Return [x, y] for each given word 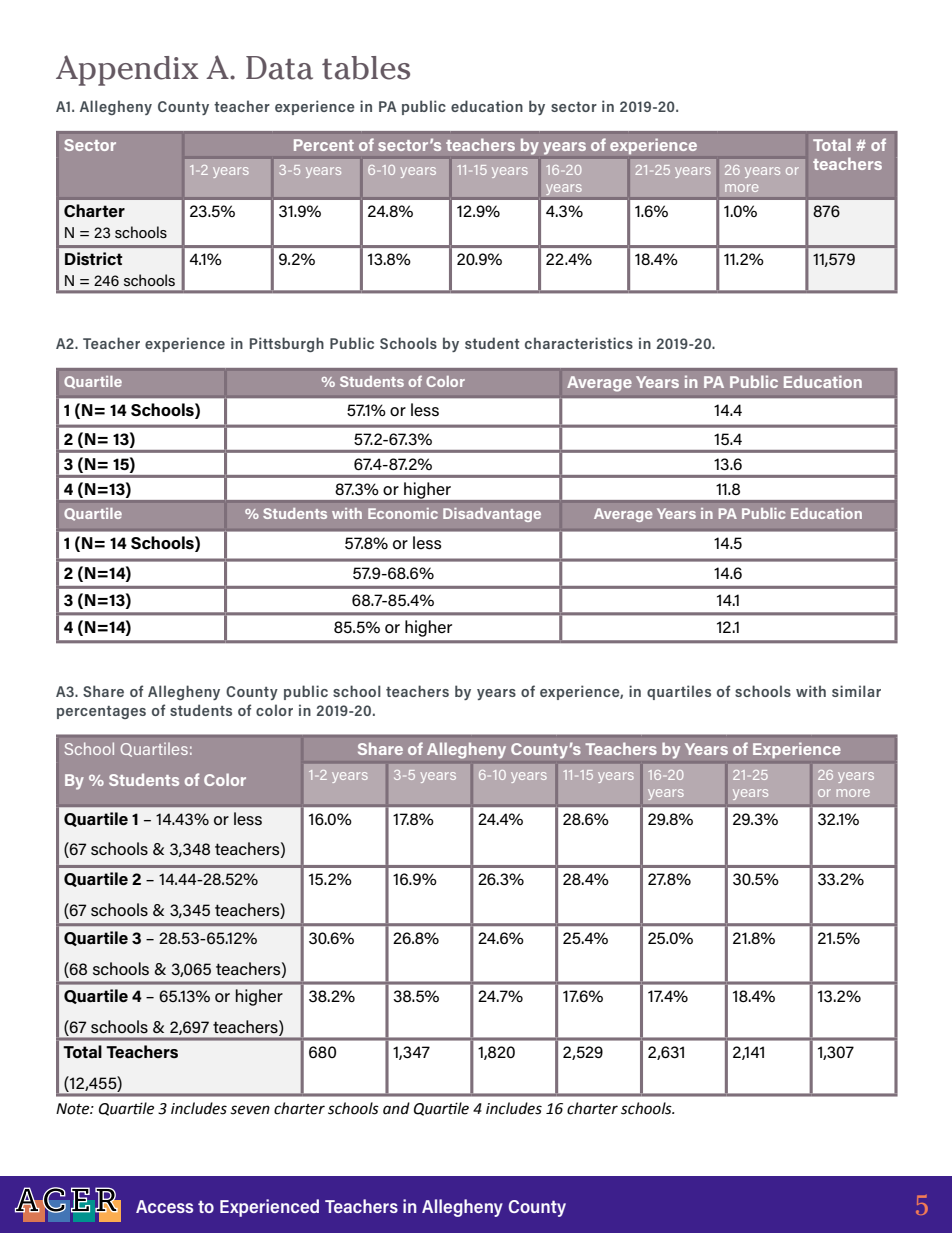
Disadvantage [492, 515]
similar [856, 691]
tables [366, 68]
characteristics [579, 343]
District [94, 259]
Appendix [127, 70]
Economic [403, 513]
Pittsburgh [287, 344]
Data [279, 68]
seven [250, 1110]
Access [164, 1206]
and [396, 1108]
